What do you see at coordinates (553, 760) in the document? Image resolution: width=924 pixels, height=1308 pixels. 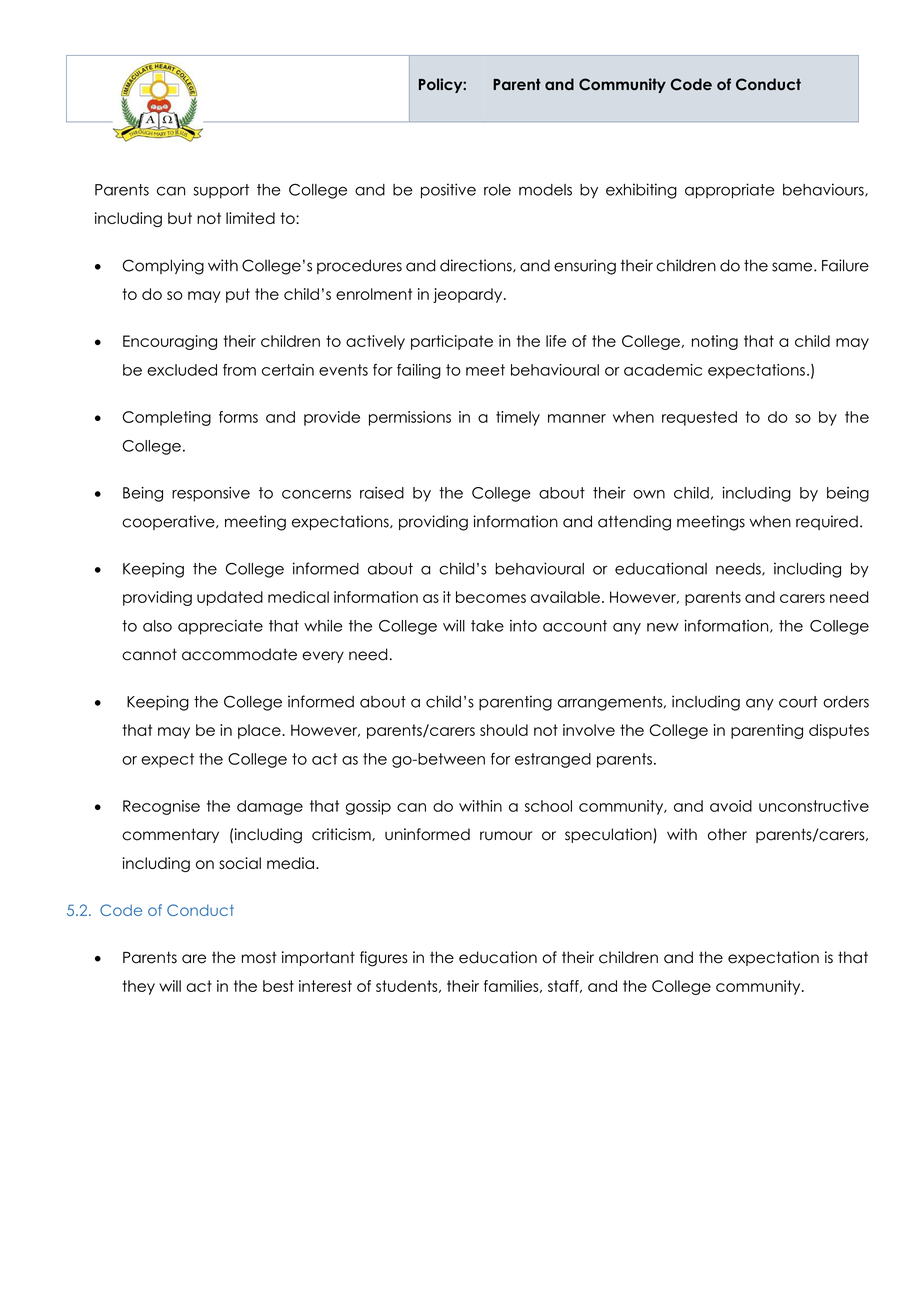 I see `estranged` at bounding box center [553, 760].
